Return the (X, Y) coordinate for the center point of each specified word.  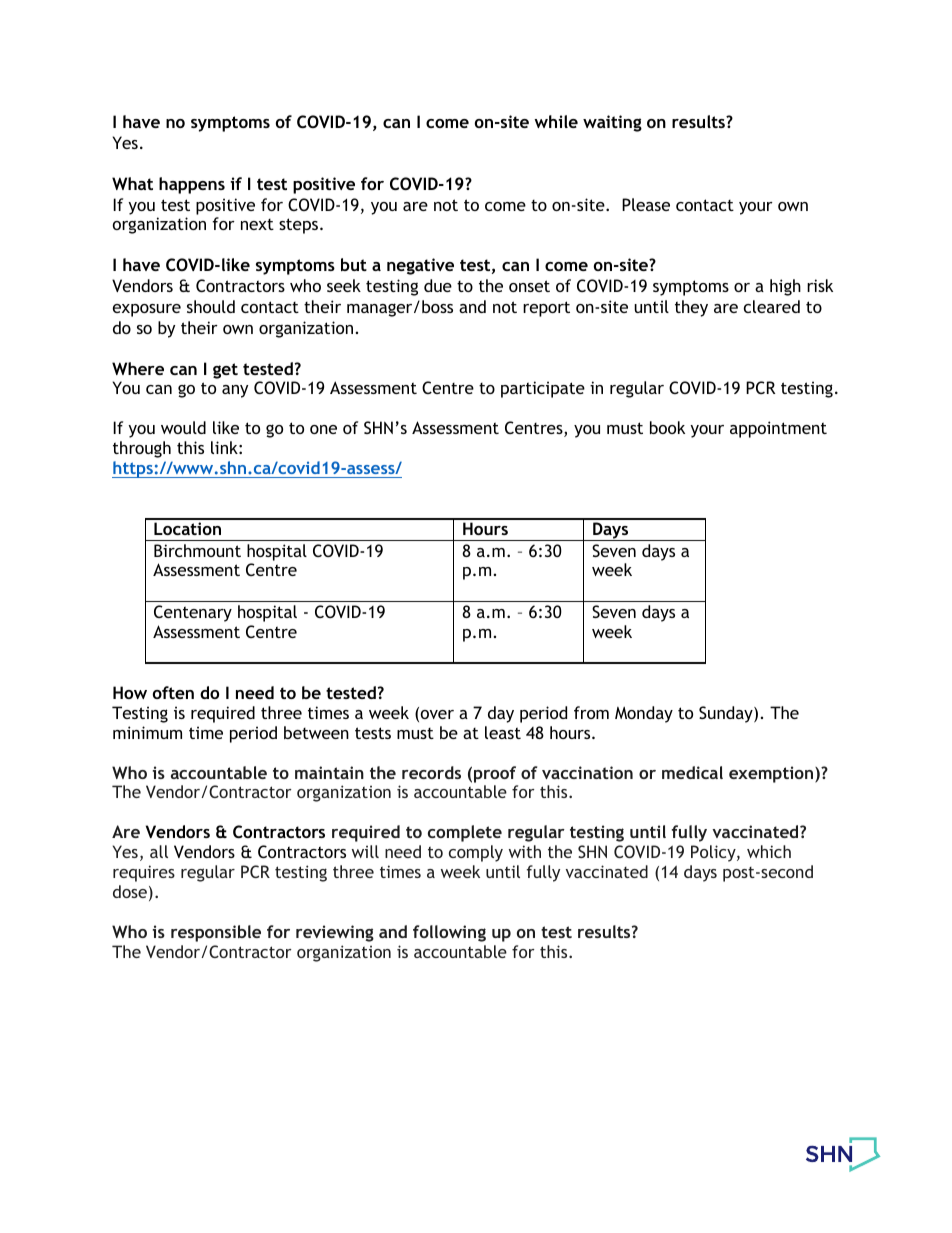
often (173, 692)
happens (192, 185)
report (546, 309)
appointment (778, 429)
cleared (772, 306)
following (449, 933)
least (503, 732)
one (323, 429)
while (556, 121)
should (211, 306)
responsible (216, 933)
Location (187, 528)
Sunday (727, 714)
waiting (612, 123)
